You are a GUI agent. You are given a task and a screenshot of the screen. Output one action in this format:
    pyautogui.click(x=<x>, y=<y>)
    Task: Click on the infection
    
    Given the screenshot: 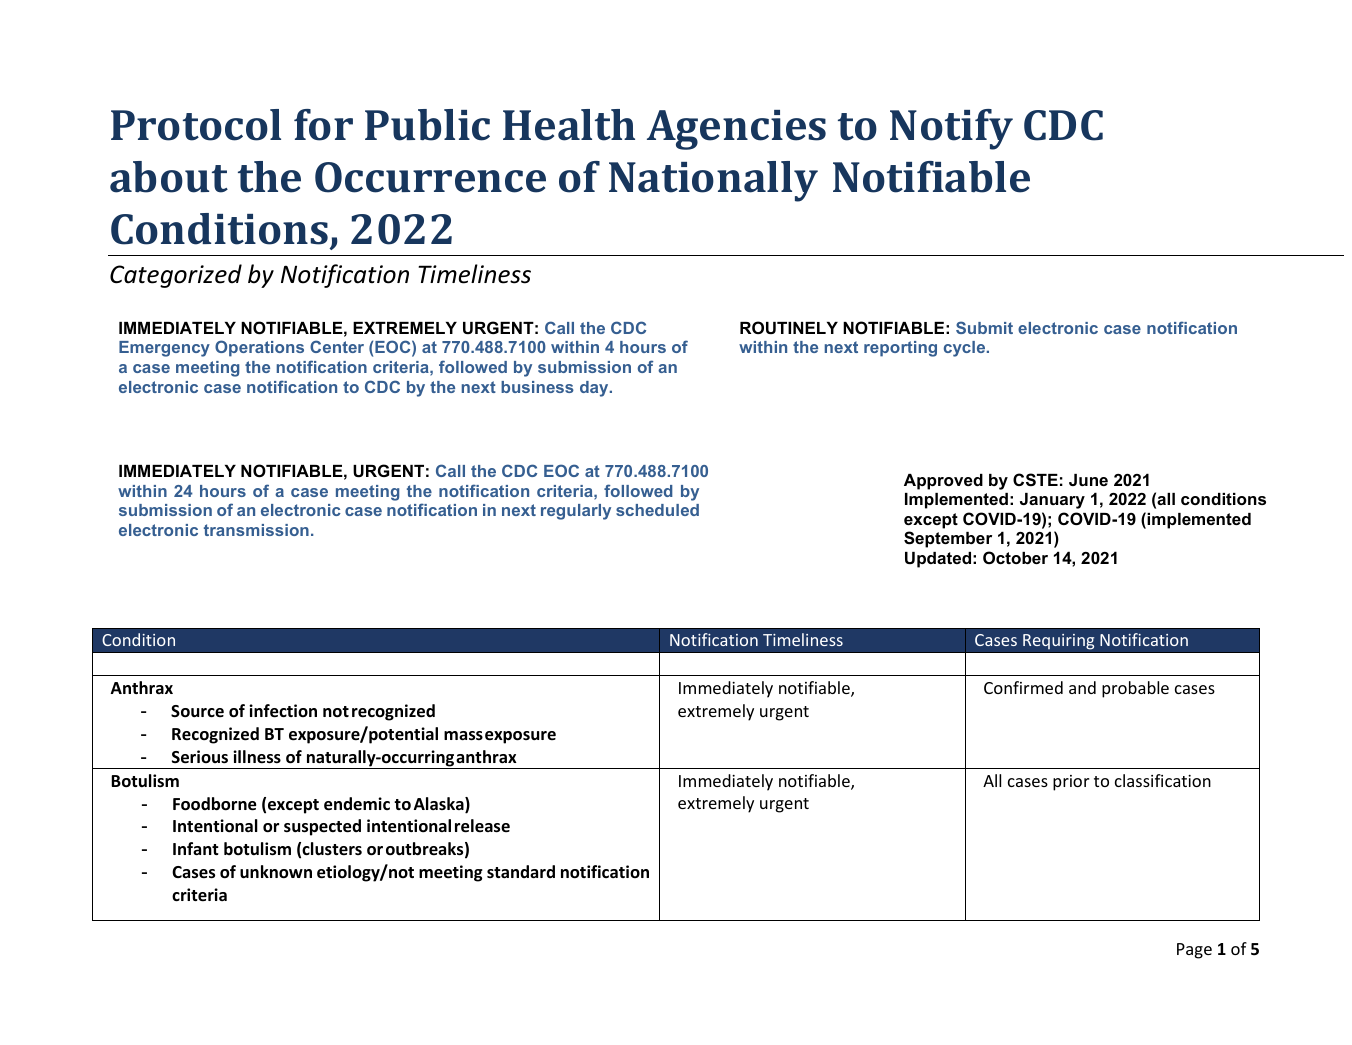 What is the action you would take?
    pyautogui.click(x=283, y=711)
